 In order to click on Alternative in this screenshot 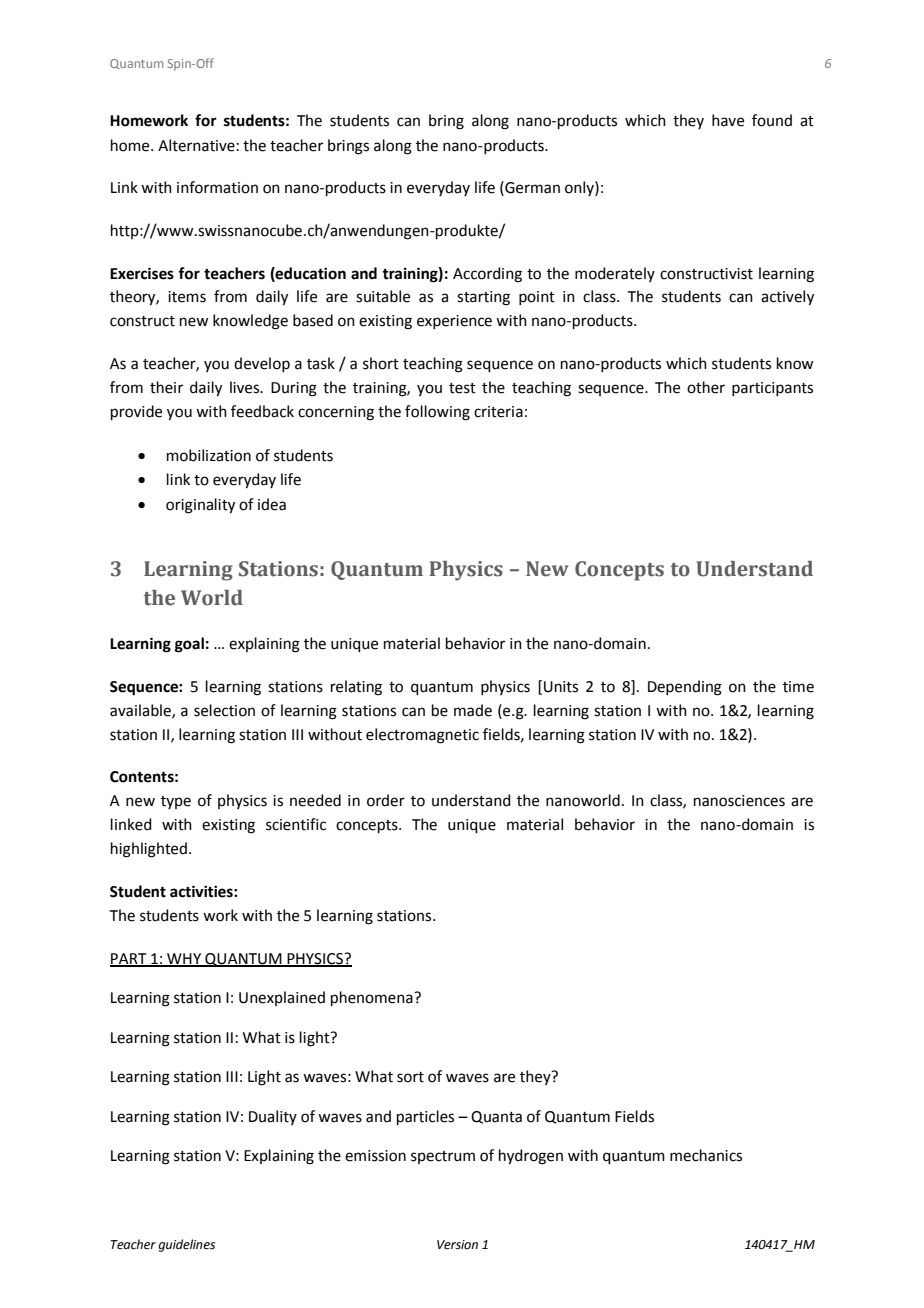, I will do `click(196, 145)`.
